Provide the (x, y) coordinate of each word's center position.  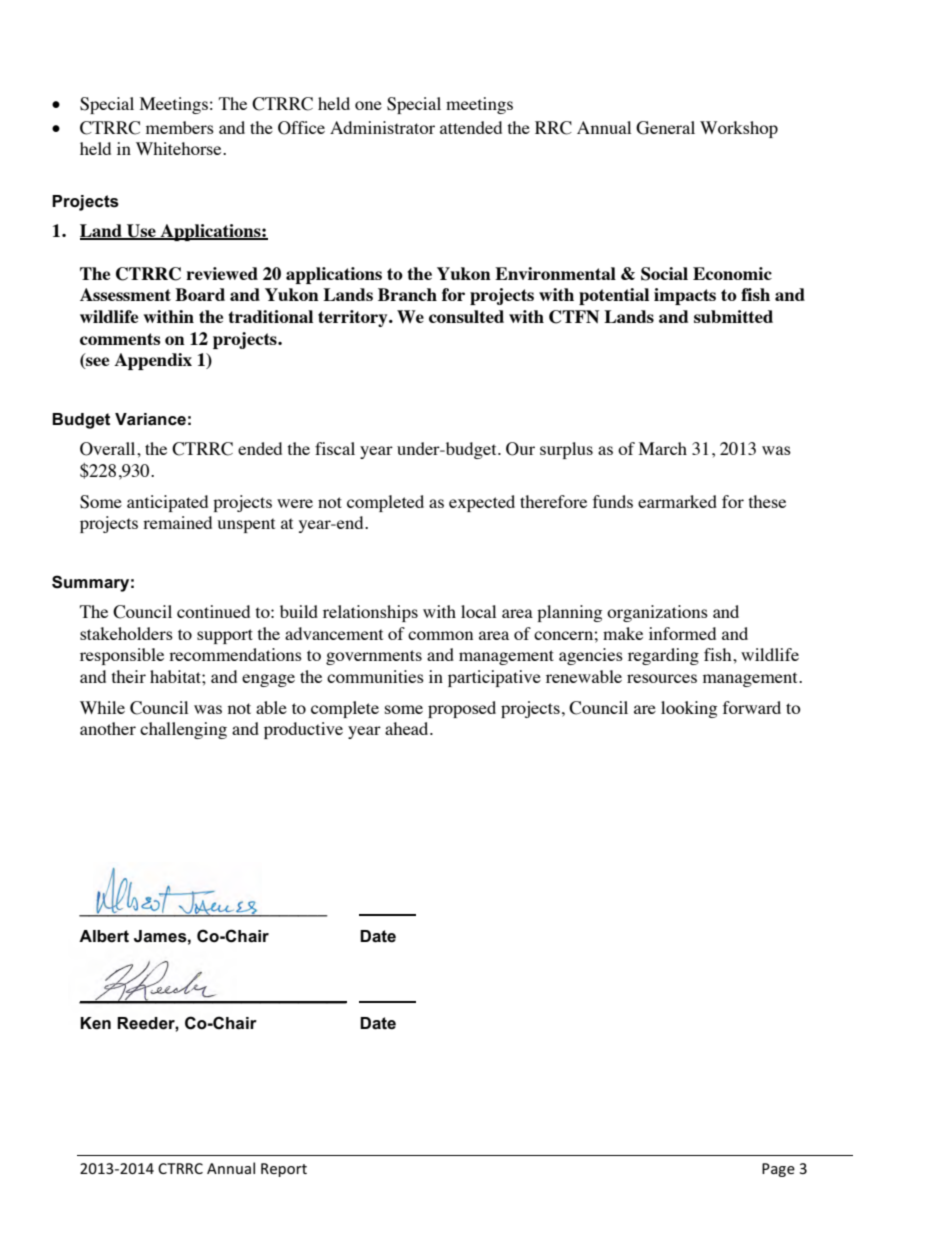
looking (689, 709)
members (180, 127)
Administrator (382, 127)
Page (778, 1170)
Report (284, 1170)
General (665, 128)
